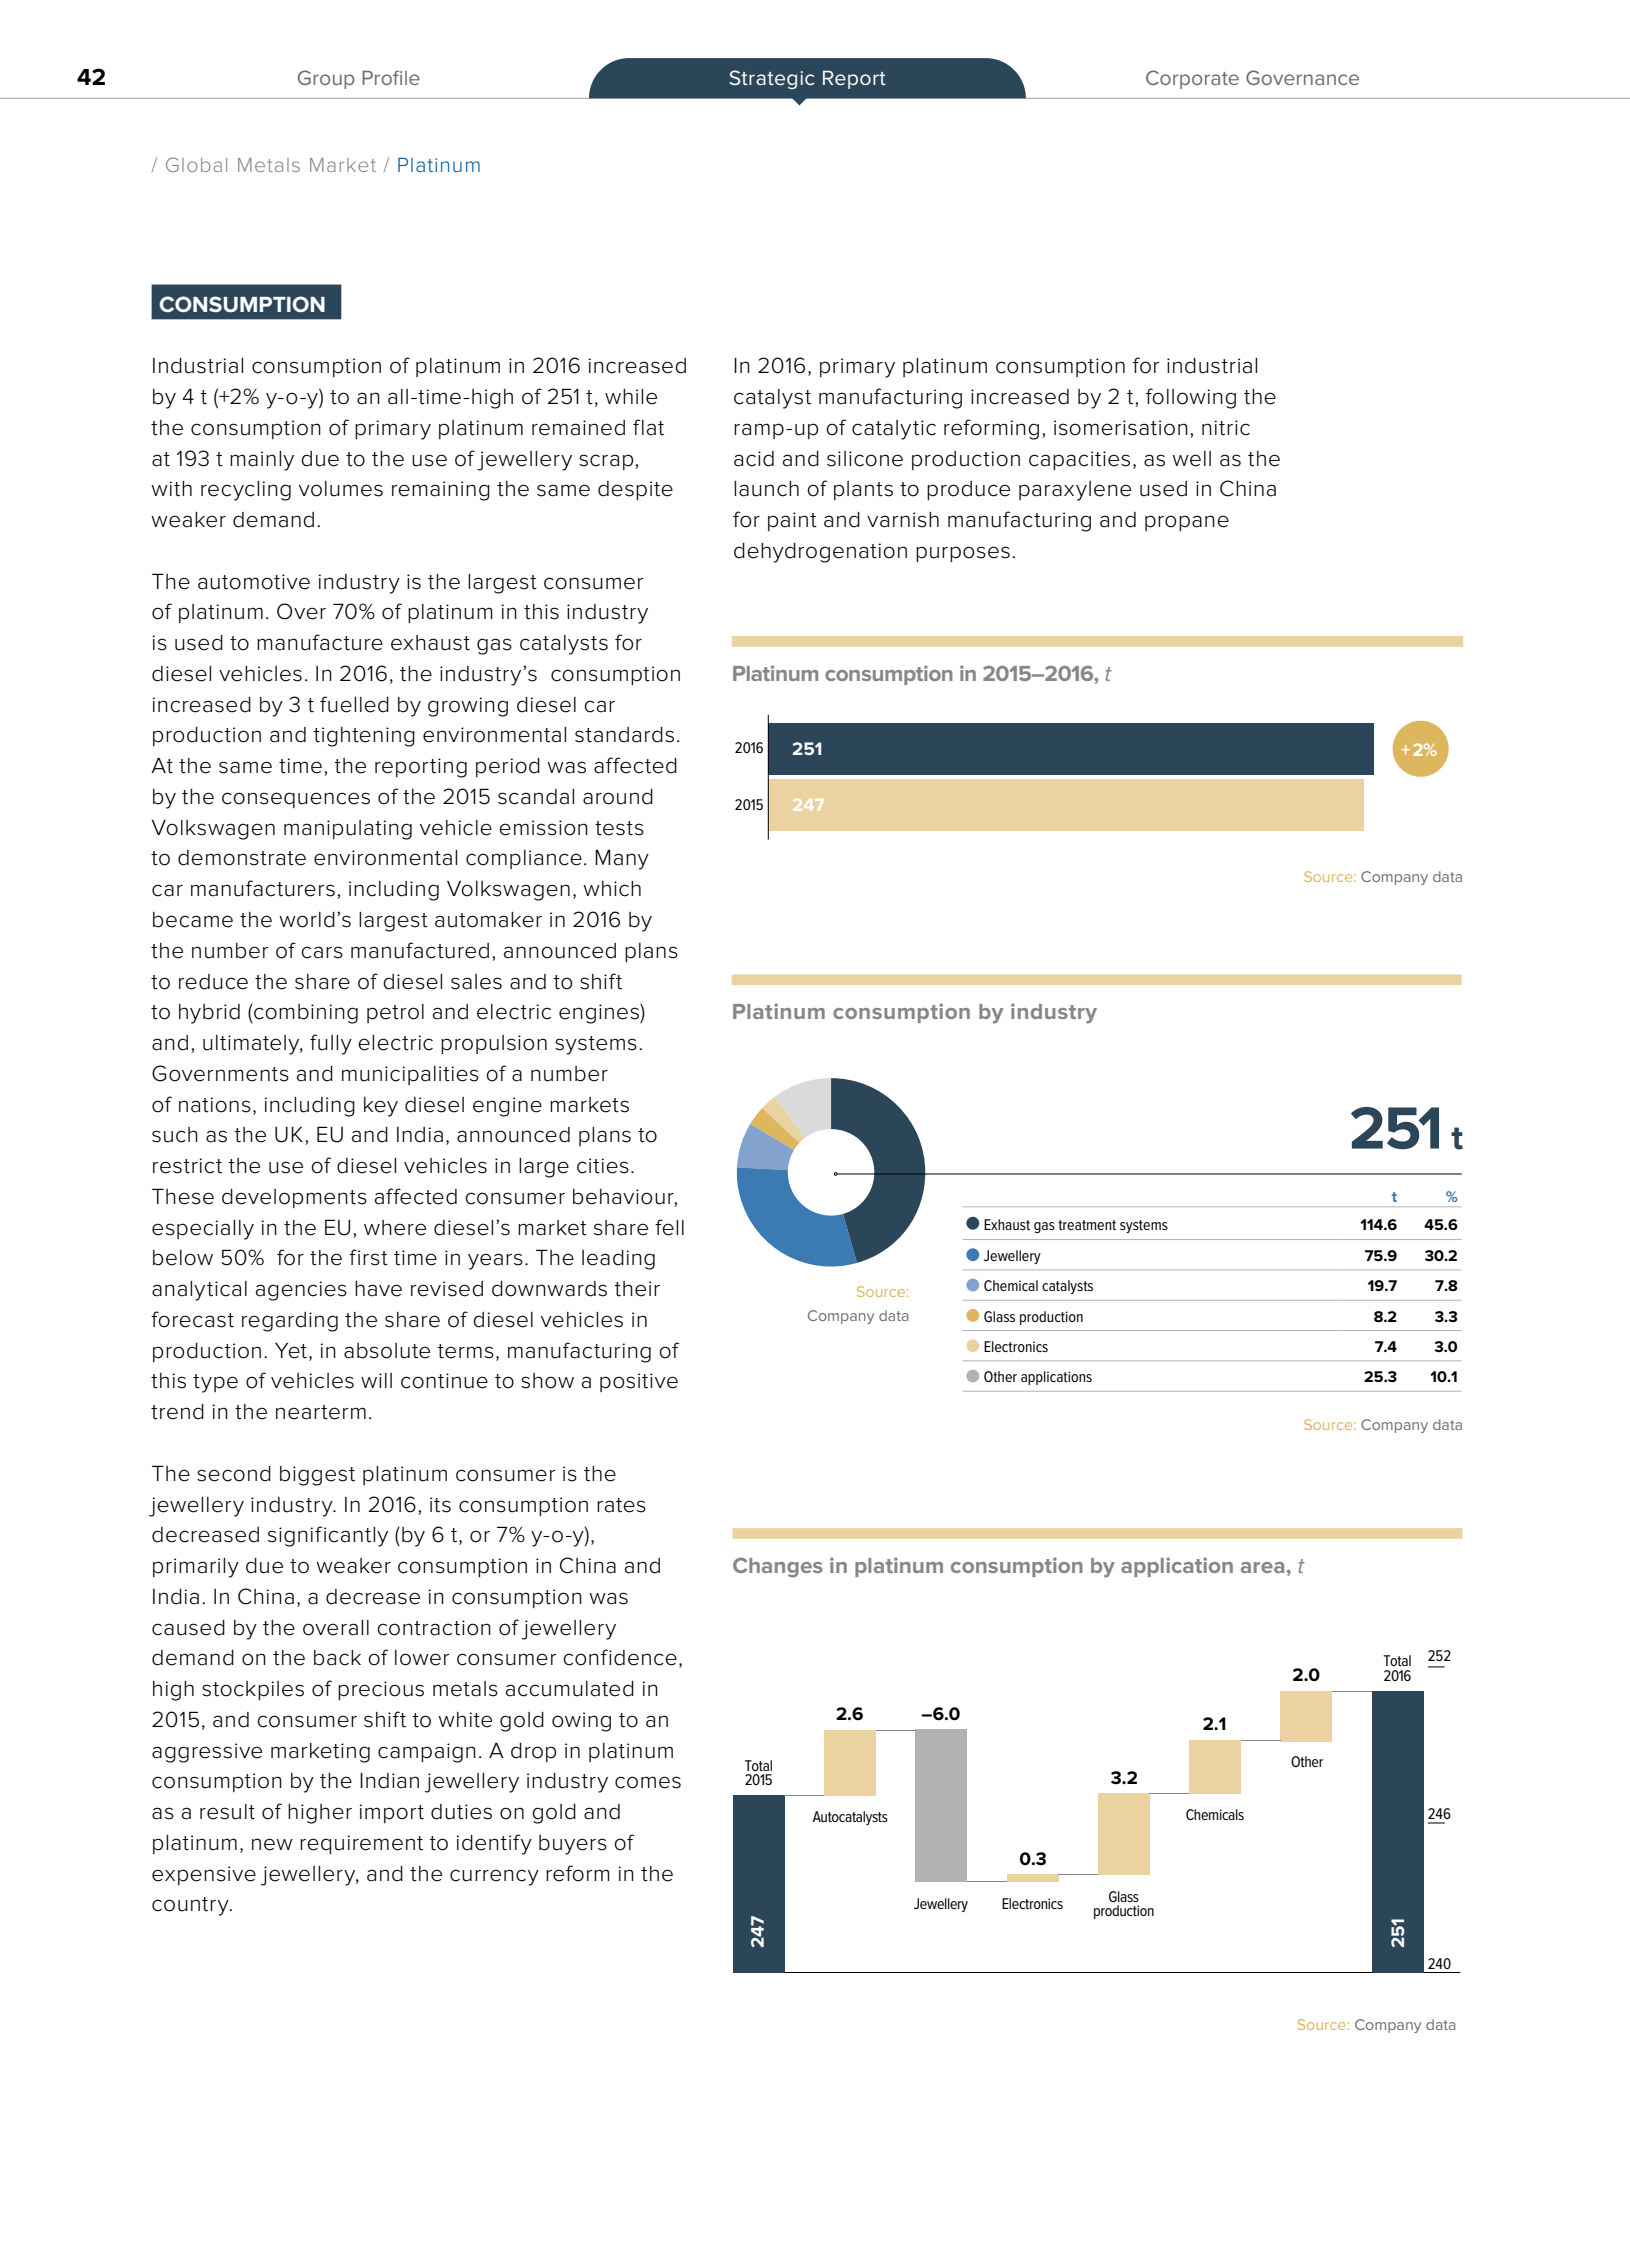 Image resolution: width=1630 pixels, height=2252 pixels. Describe the element at coordinates (272, 1844) in the page. I see `new` at that location.
